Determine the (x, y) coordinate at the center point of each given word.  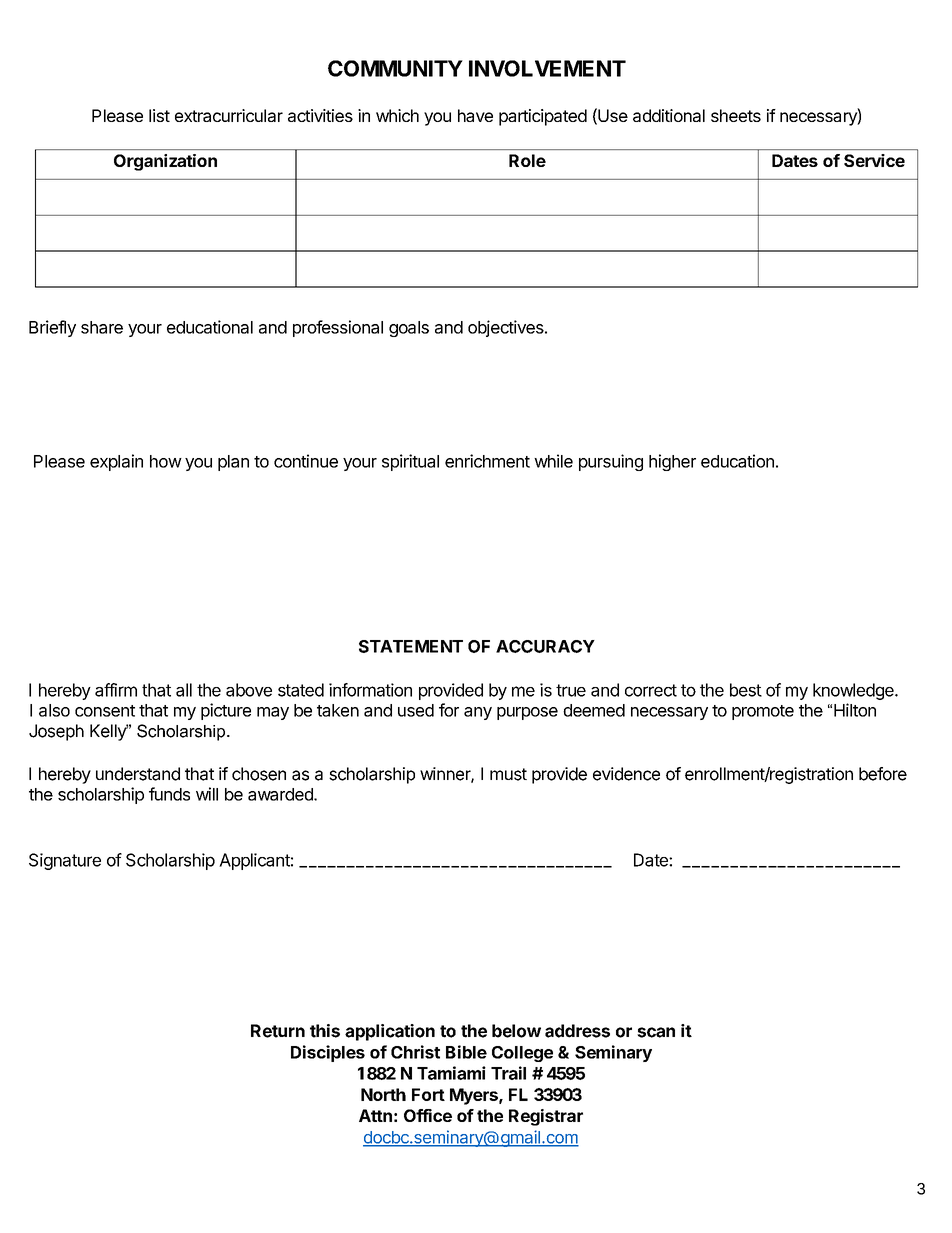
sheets (736, 115)
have (475, 115)
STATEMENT (411, 646)
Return (278, 1031)
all (184, 690)
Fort (428, 1094)
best (746, 690)
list (159, 115)
